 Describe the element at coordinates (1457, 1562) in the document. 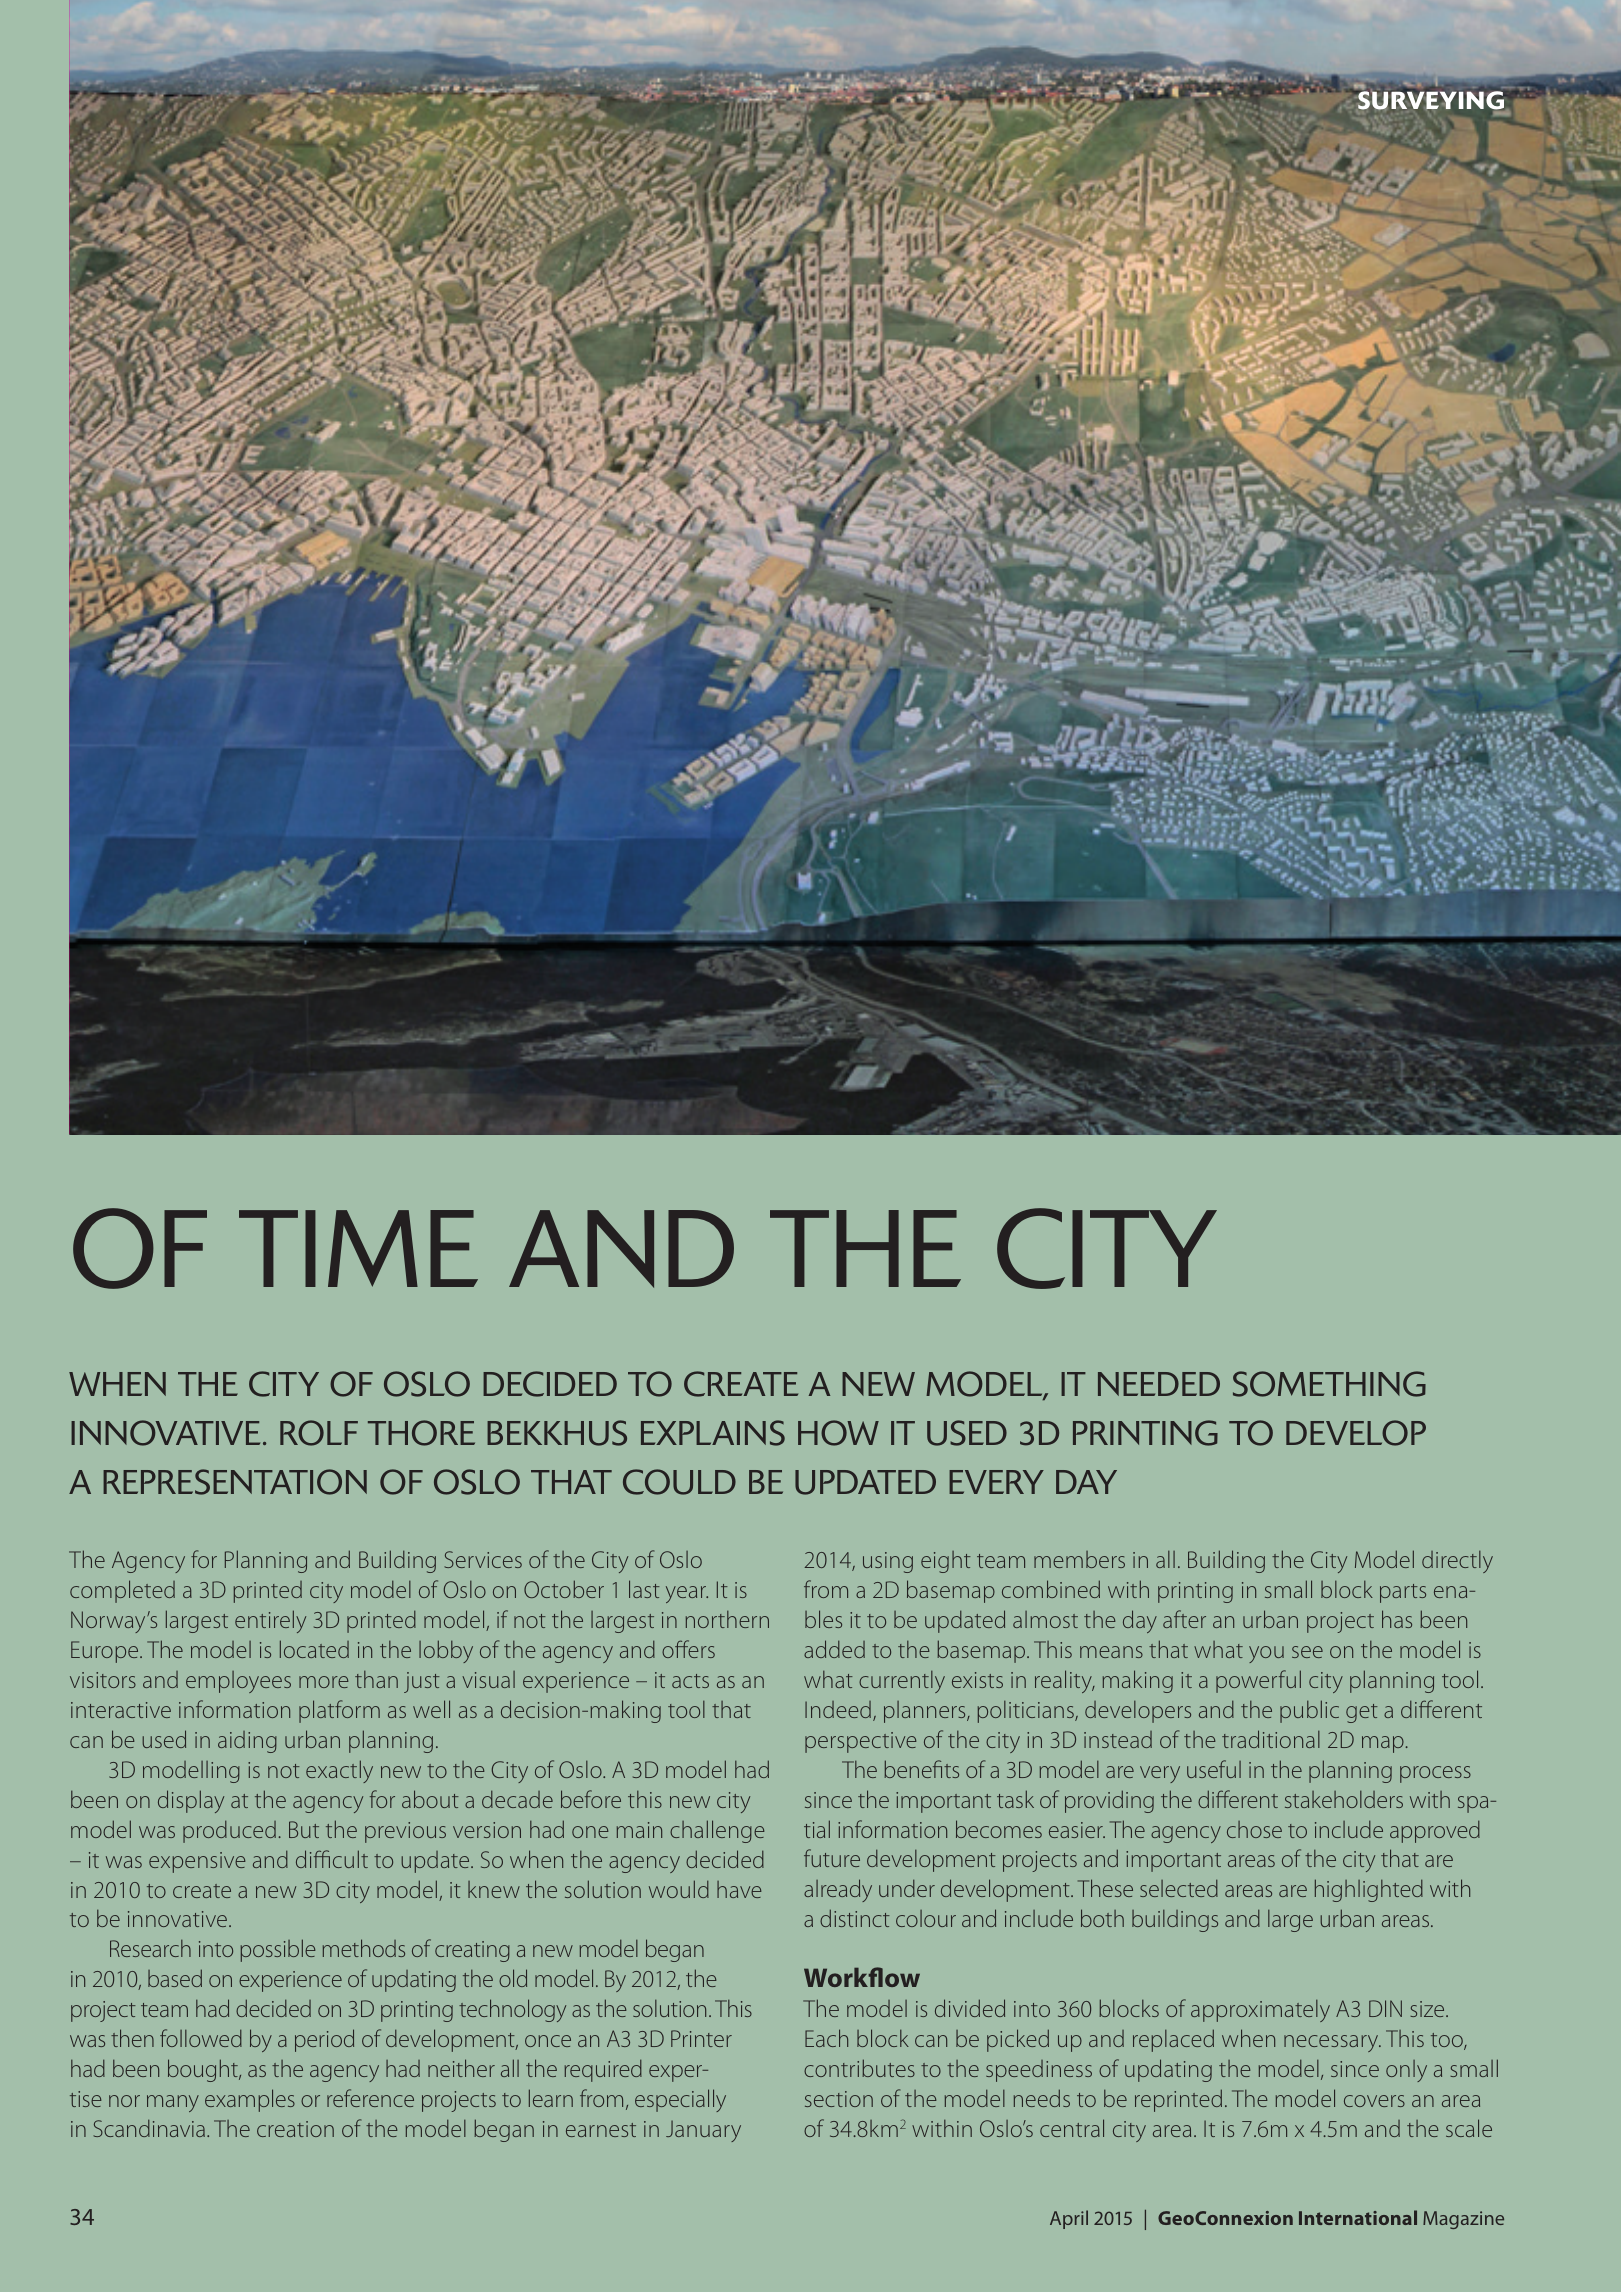

I see `directly` at that location.
